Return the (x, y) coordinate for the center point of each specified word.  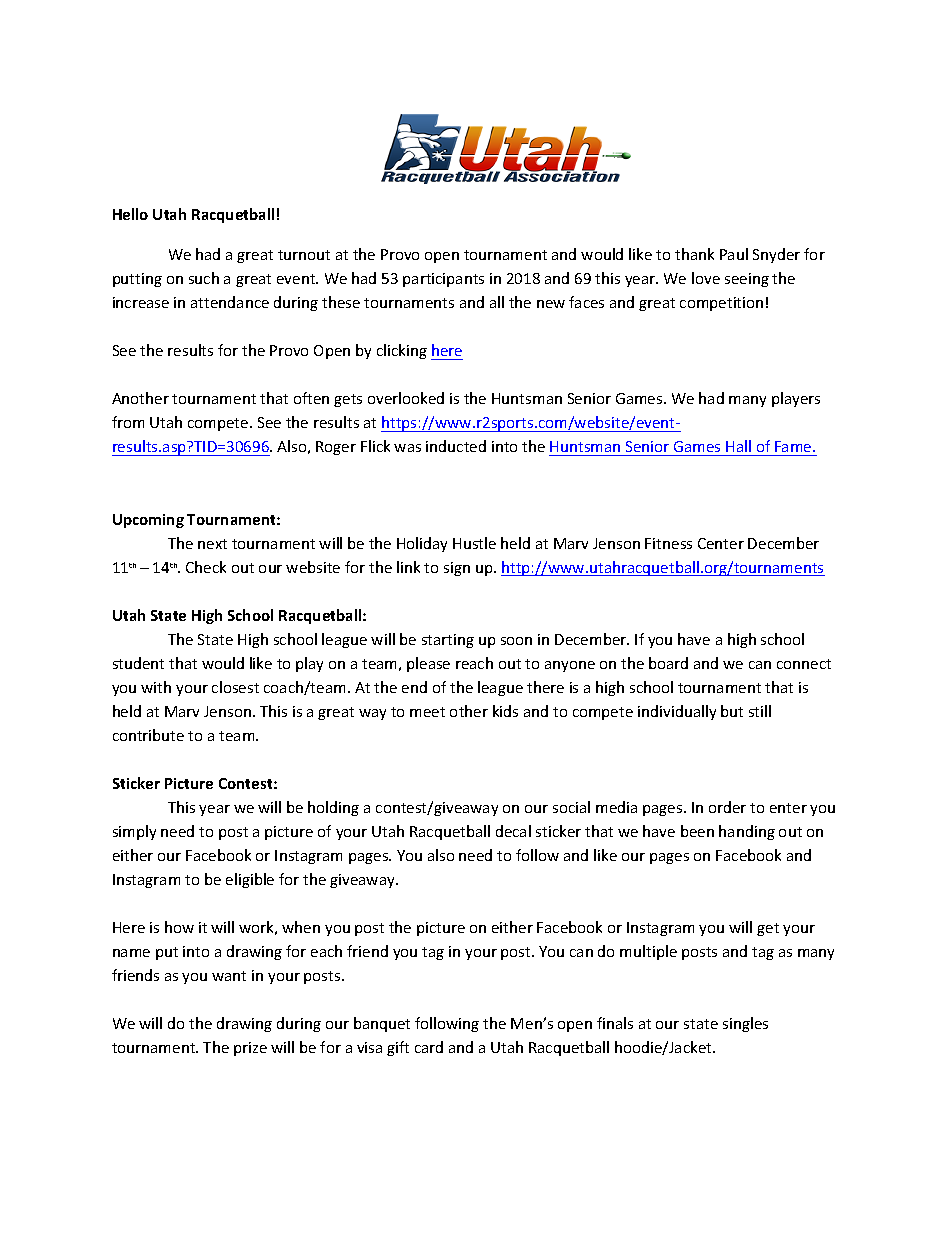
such (204, 278)
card (429, 1047)
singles (745, 1024)
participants (443, 280)
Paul (734, 254)
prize (250, 1049)
